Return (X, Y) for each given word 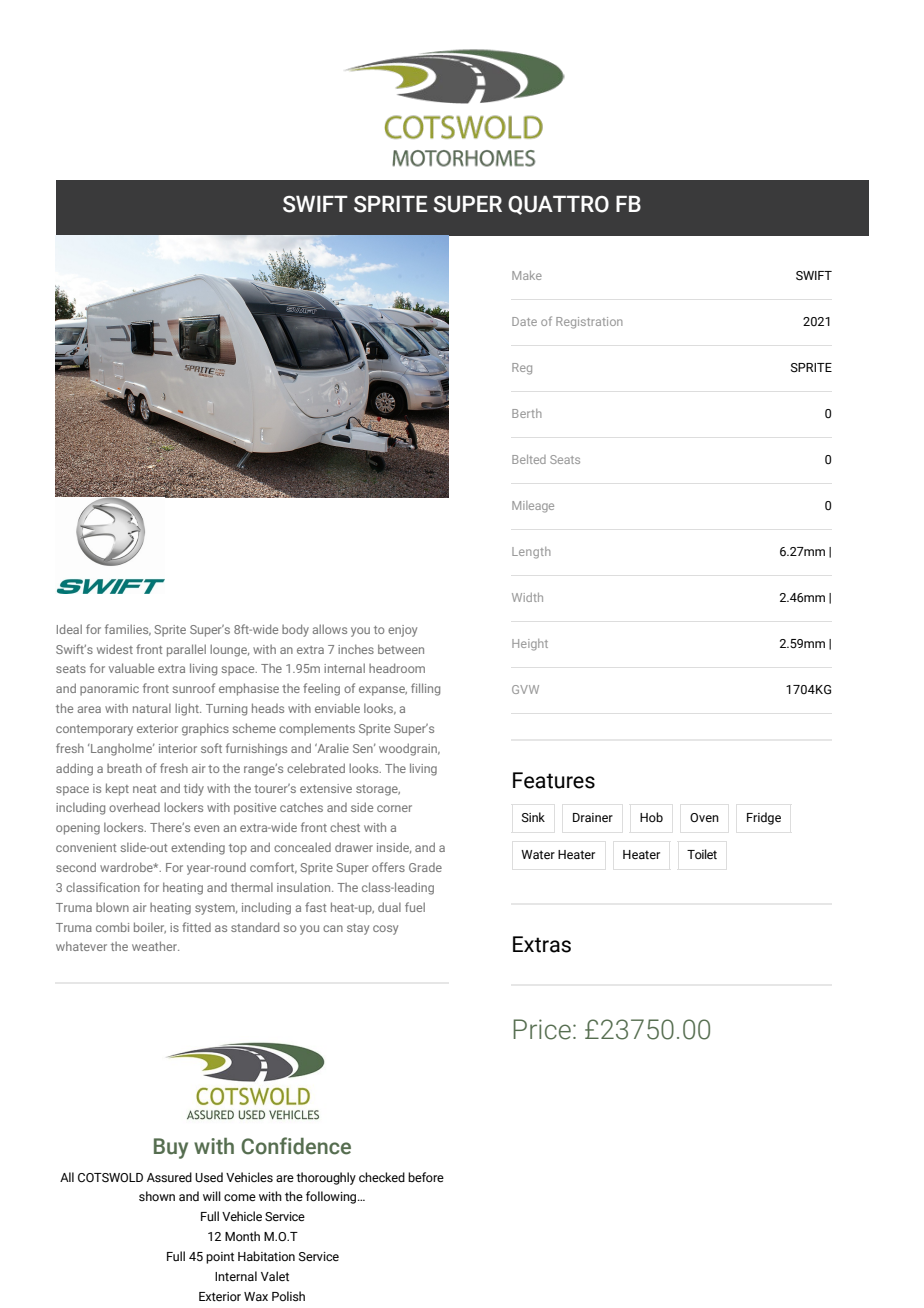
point (220, 1258)
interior (178, 748)
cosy (385, 930)
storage (378, 790)
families (128, 630)
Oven (704, 817)
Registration (589, 323)
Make (527, 275)
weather (155, 946)
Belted (529, 459)
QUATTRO (558, 205)
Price (542, 1029)
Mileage (533, 507)
